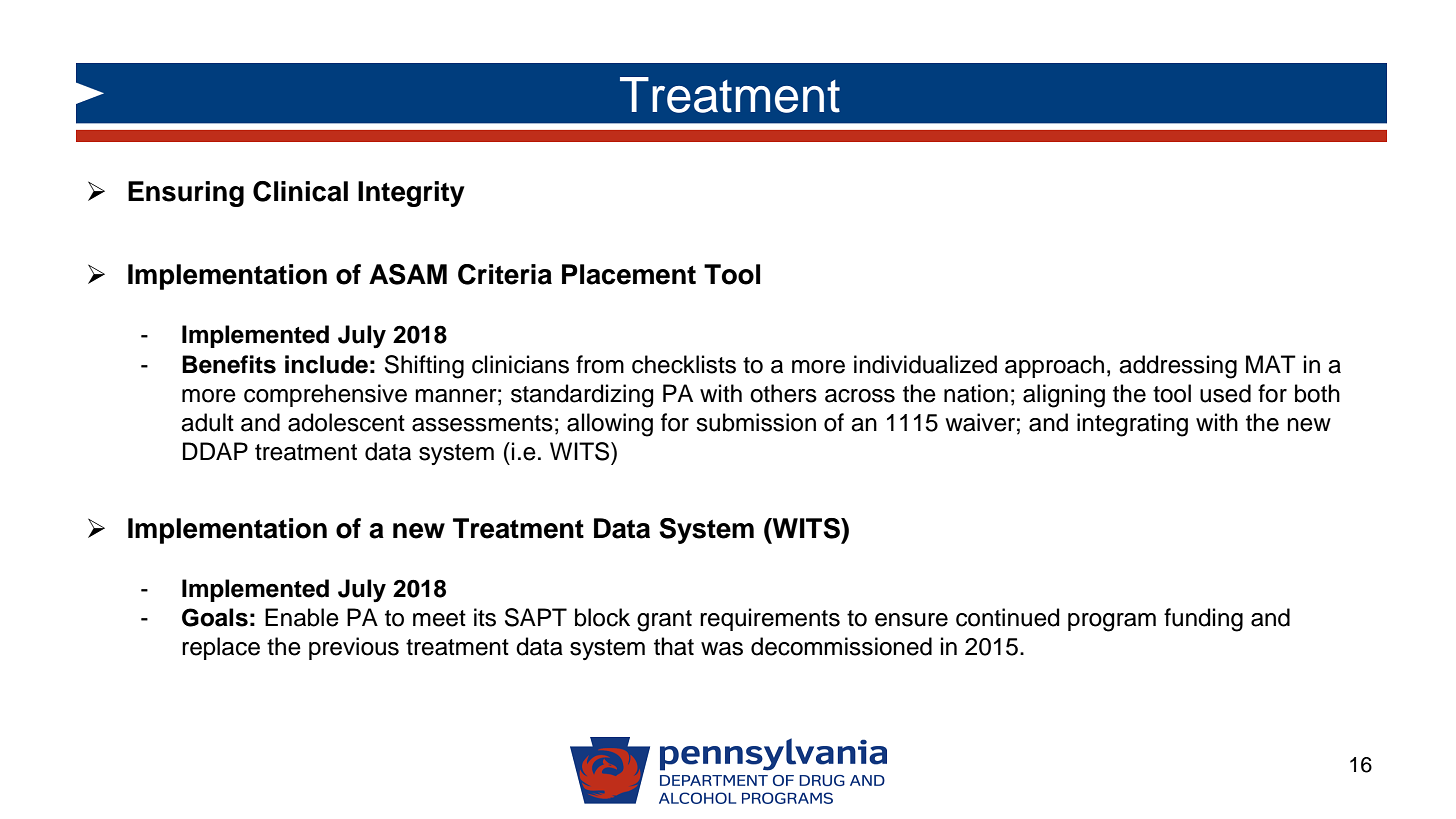 This screenshot has width=1456, height=819. What do you see at coordinates (300, 191) in the screenshot?
I see `Clinical` at bounding box center [300, 191].
